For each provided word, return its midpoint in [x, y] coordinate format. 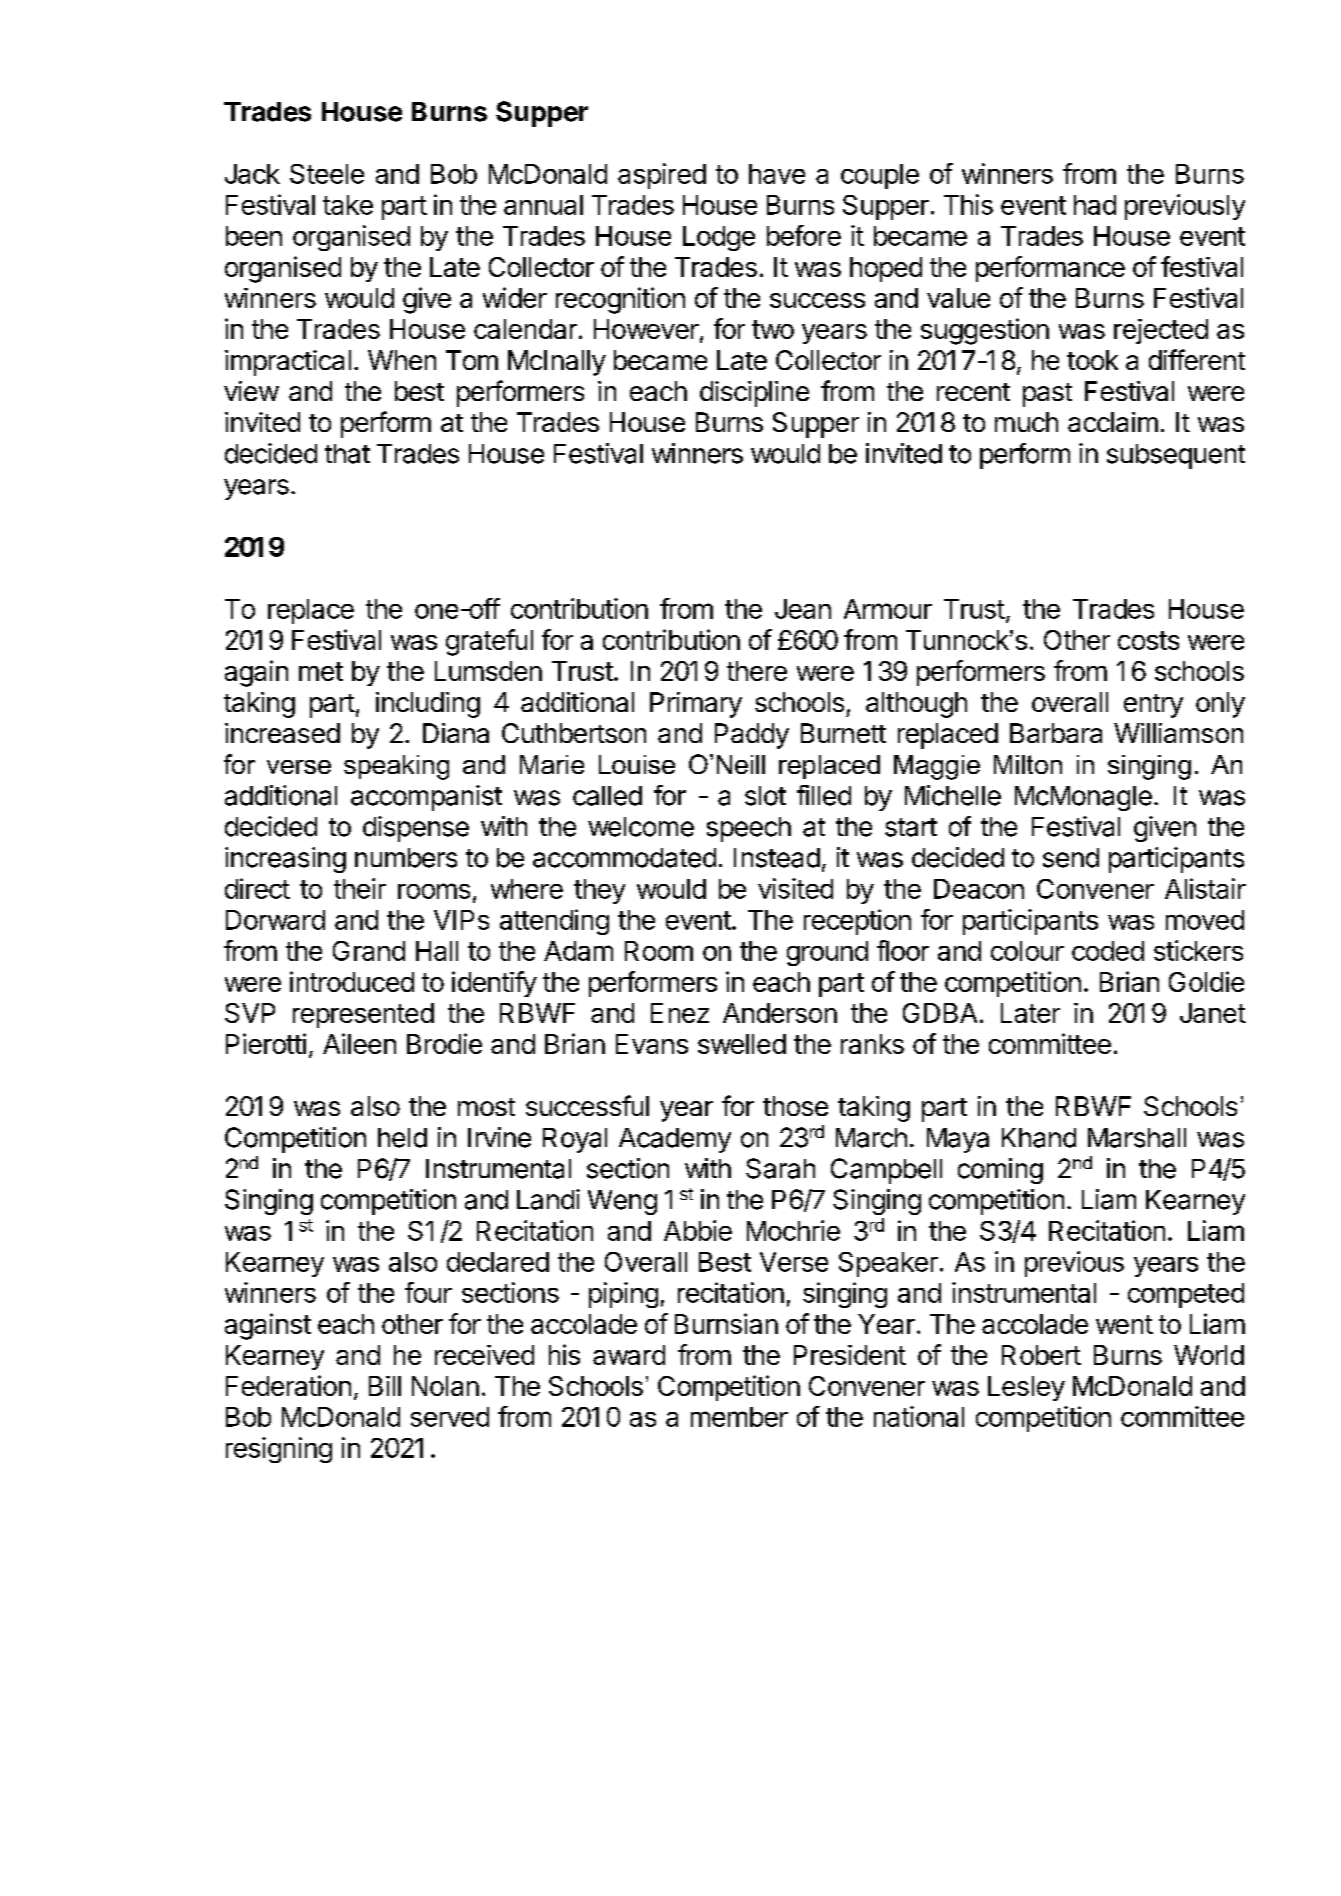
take [348, 205]
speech [749, 829]
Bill [385, 1386]
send [1071, 858]
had [1095, 205]
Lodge [719, 238]
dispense [416, 829]
